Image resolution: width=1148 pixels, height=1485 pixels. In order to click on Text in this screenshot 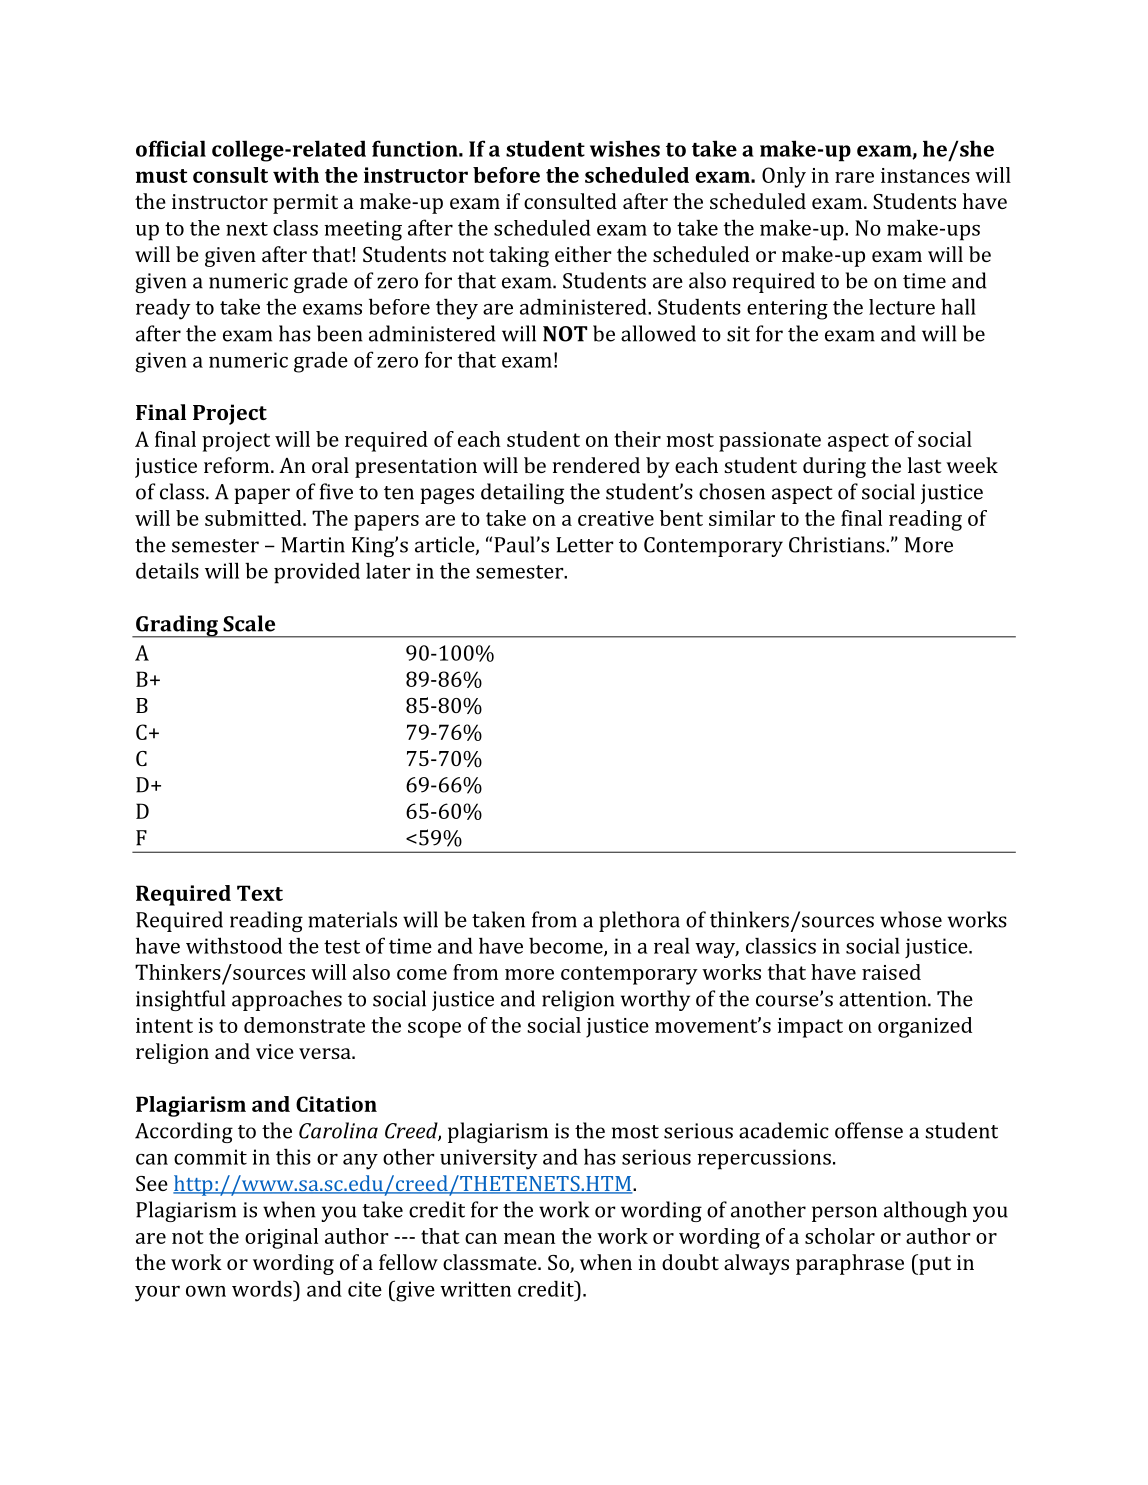, I will do `click(260, 893)`.
